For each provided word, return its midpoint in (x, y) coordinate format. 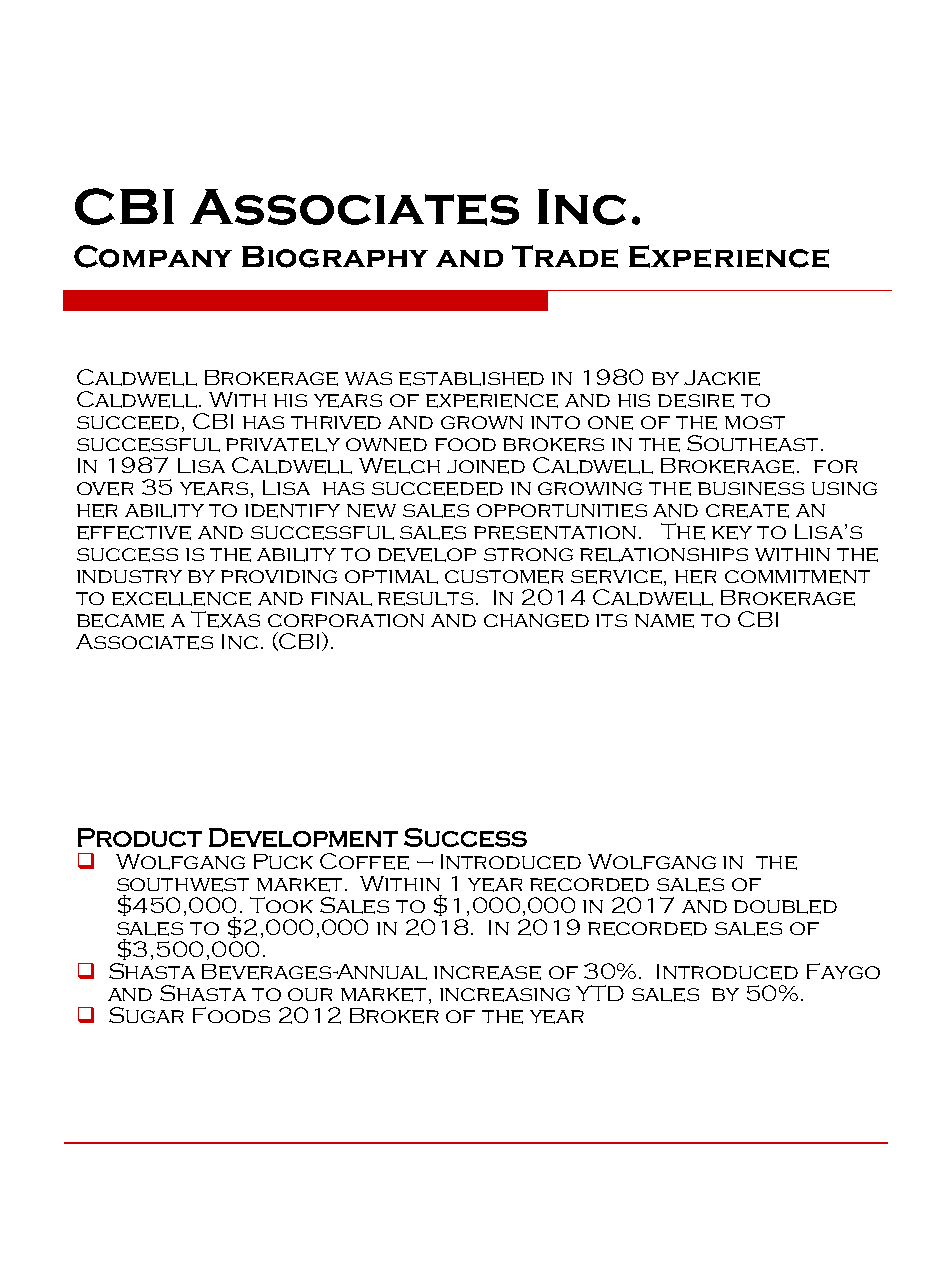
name (664, 621)
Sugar (146, 1015)
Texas (225, 619)
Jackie (722, 378)
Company (153, 256)
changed (536, 621)
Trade (565, 256)
